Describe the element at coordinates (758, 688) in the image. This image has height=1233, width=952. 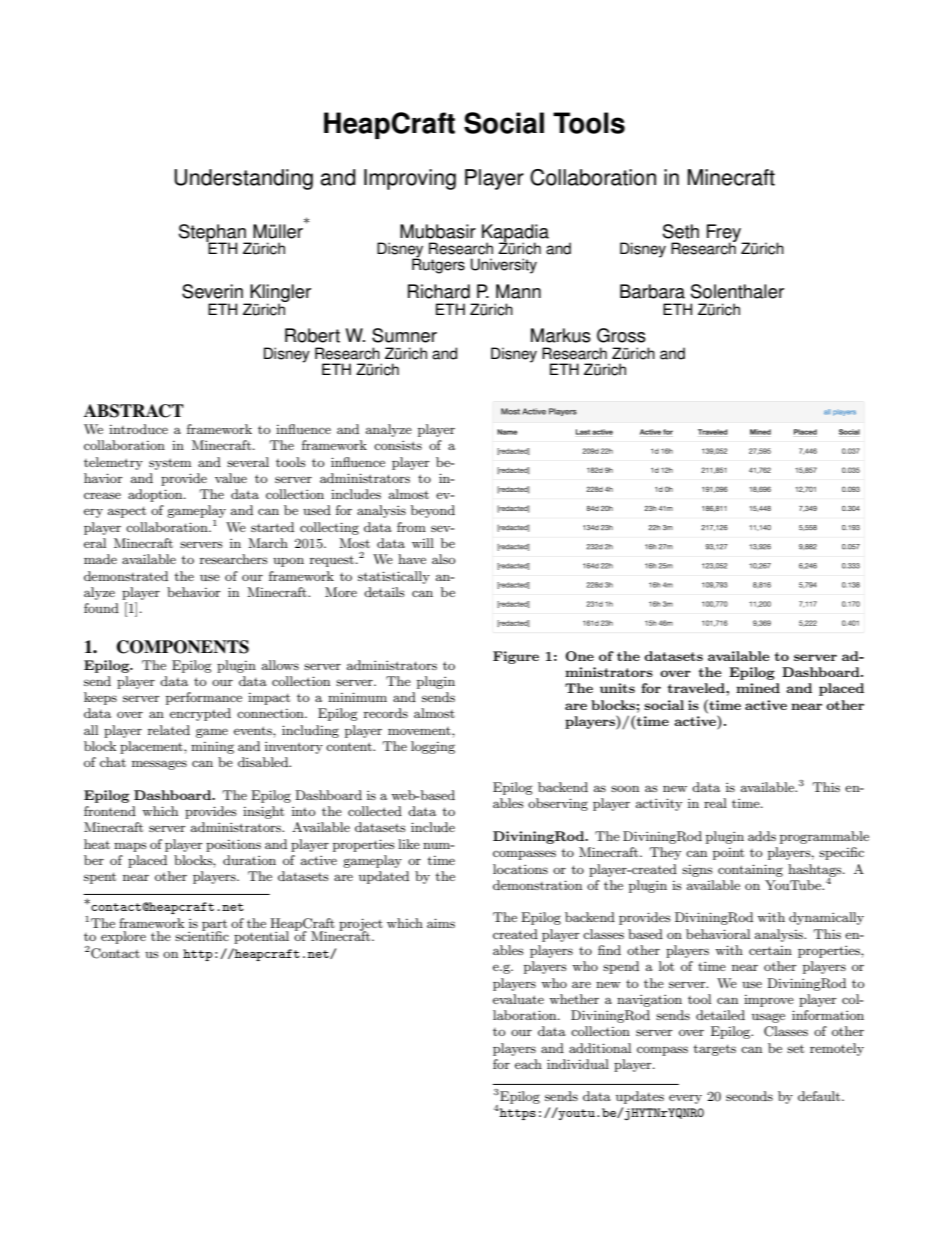
I see `mined` at that location.
